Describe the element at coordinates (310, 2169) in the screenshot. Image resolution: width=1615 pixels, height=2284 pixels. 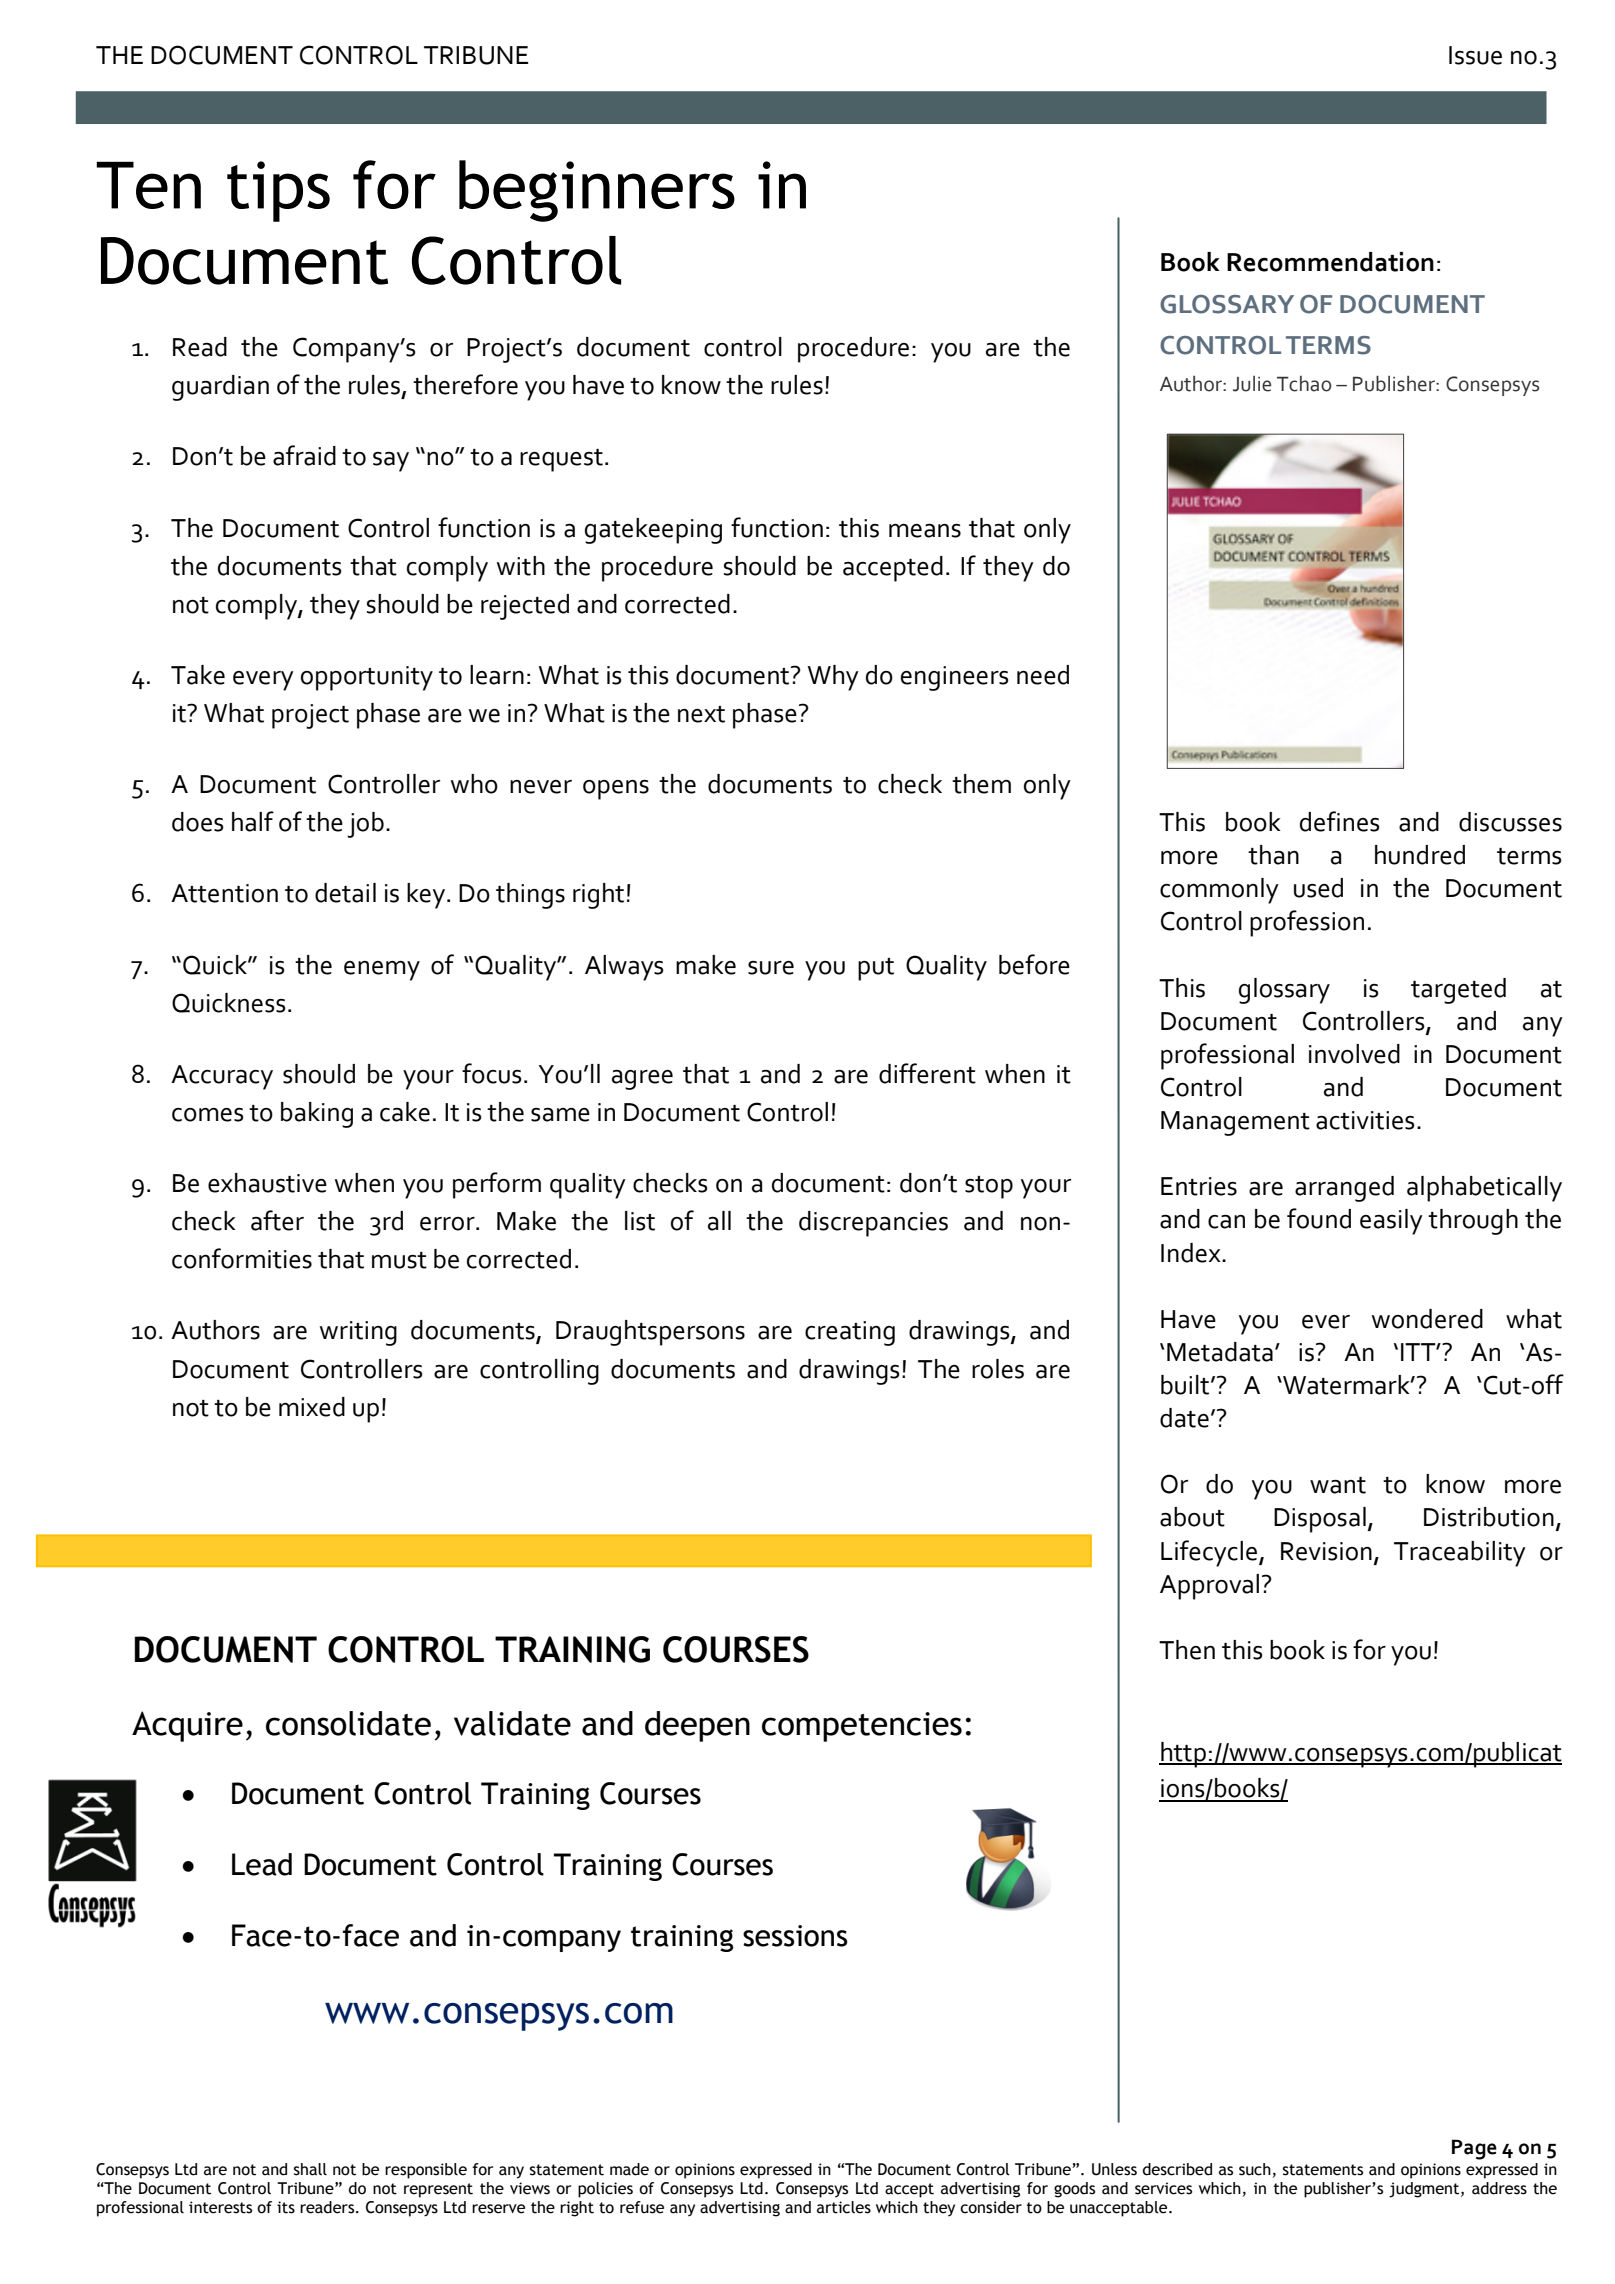
I see `shall` at that location.
